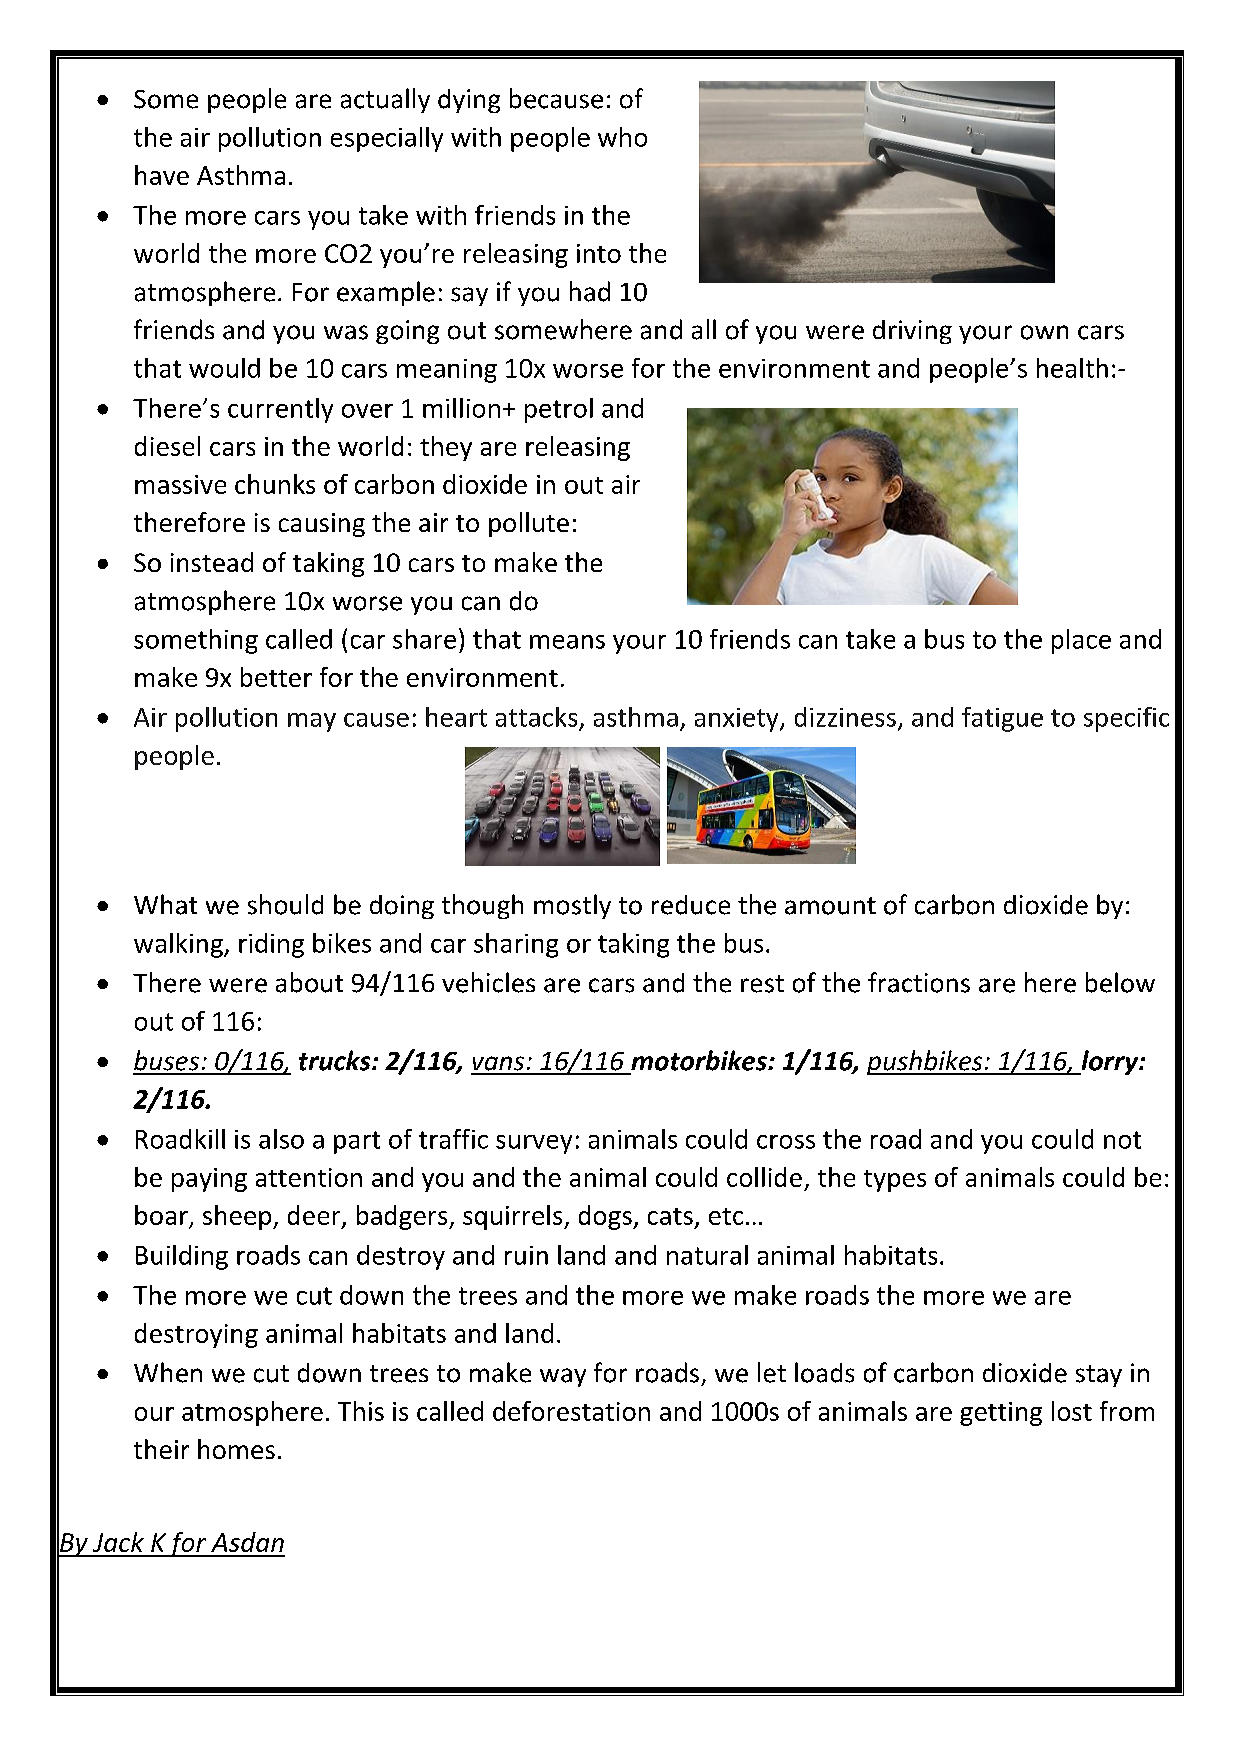  Describe the element at coordinates (912, 332) in the image. I see `driving` at that location.
